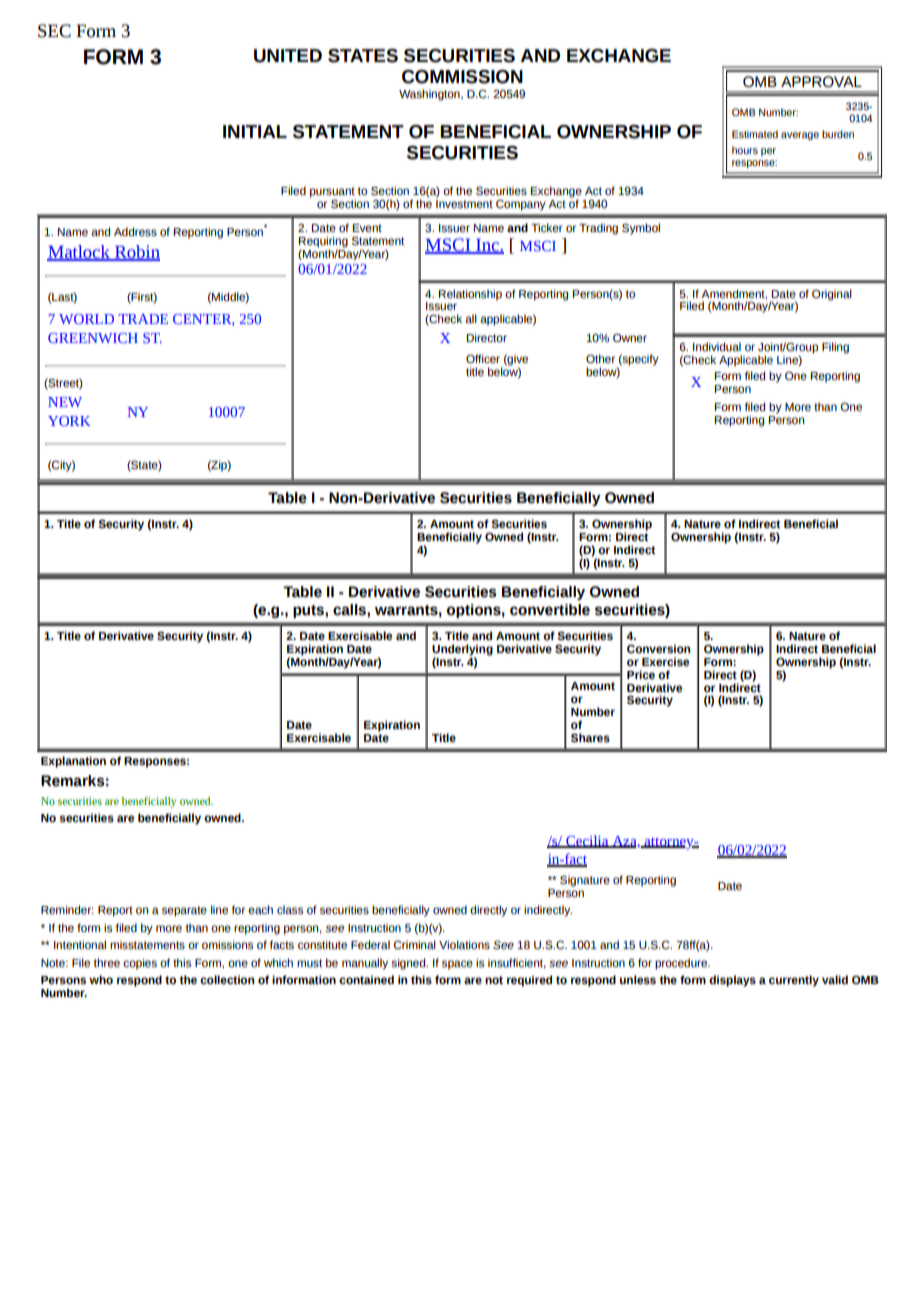 Image resolution: width=924 pixels, height=1308 pixels. I want to click on COMMISSION, so click(462, 77).
